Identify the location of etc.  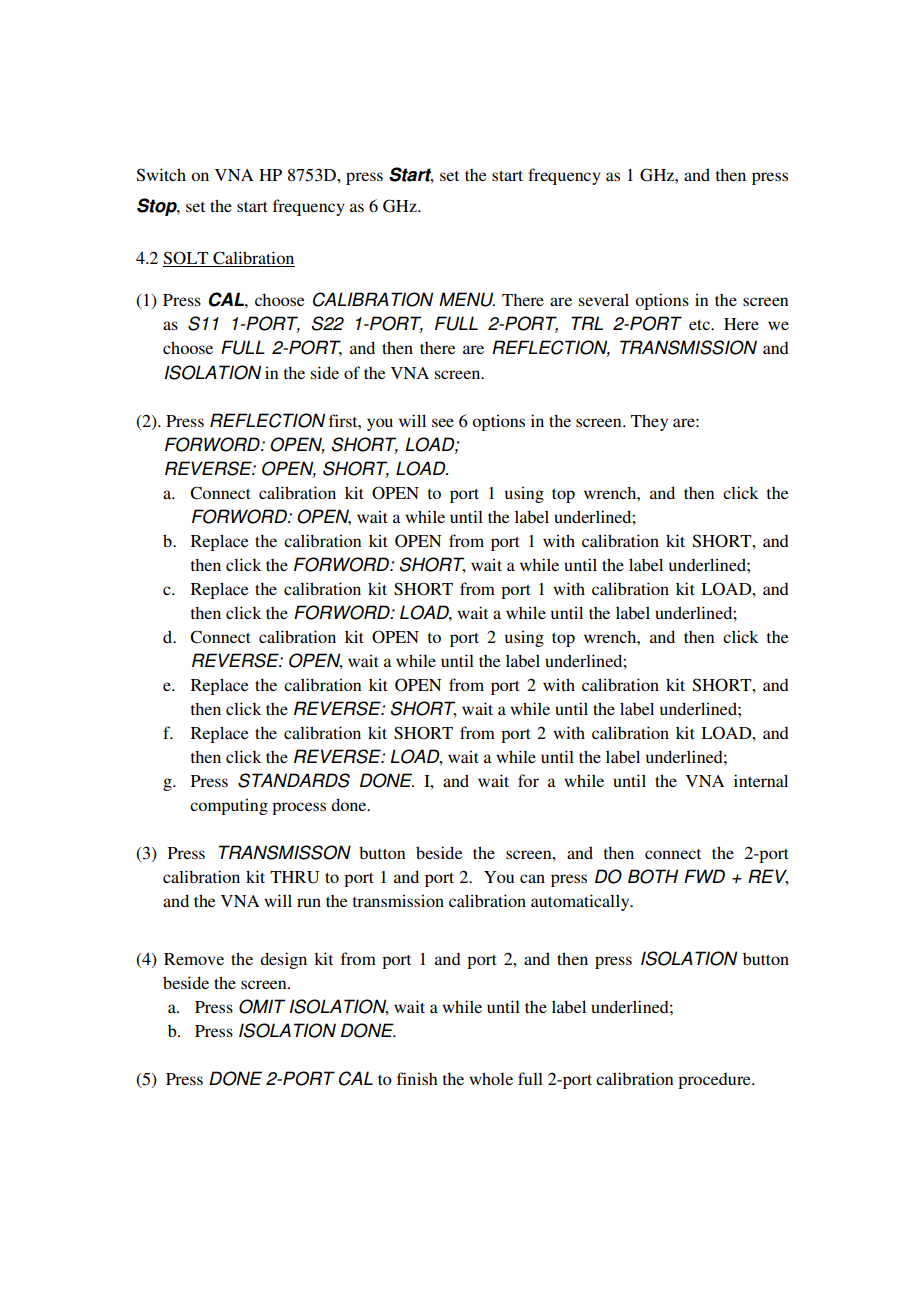
(700, 325).
